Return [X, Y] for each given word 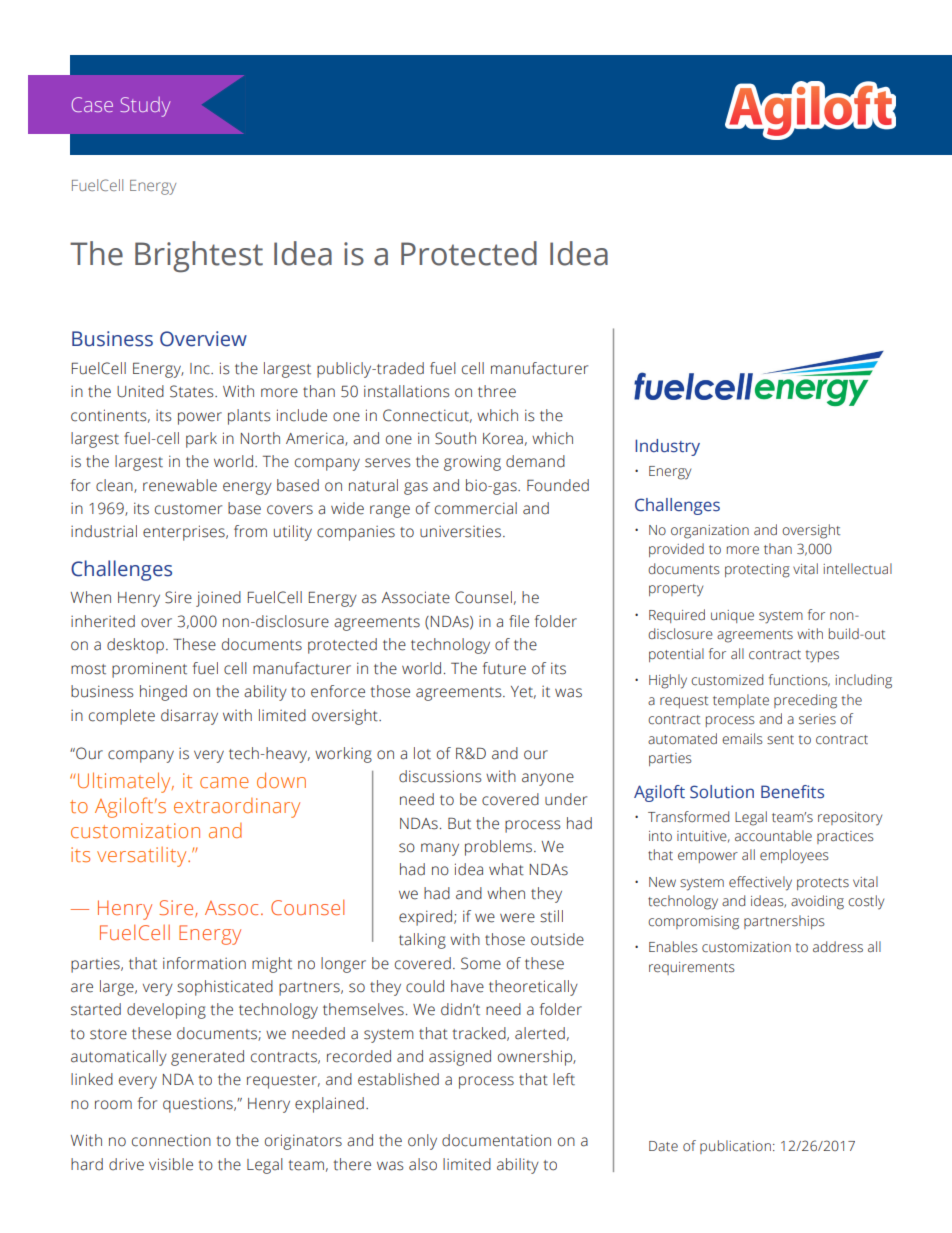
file [519, 621]
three [497, 391]
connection [171, 1141]
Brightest [199, 257]
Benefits [792, 792]
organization [710, 532]
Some [481, 963]
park [201, 440]
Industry [667, 447]
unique [732, 616]
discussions [440, 776]
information [204, 963]
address [838, 947]
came [224, 782]
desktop [135, 646]
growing [472, 463]
